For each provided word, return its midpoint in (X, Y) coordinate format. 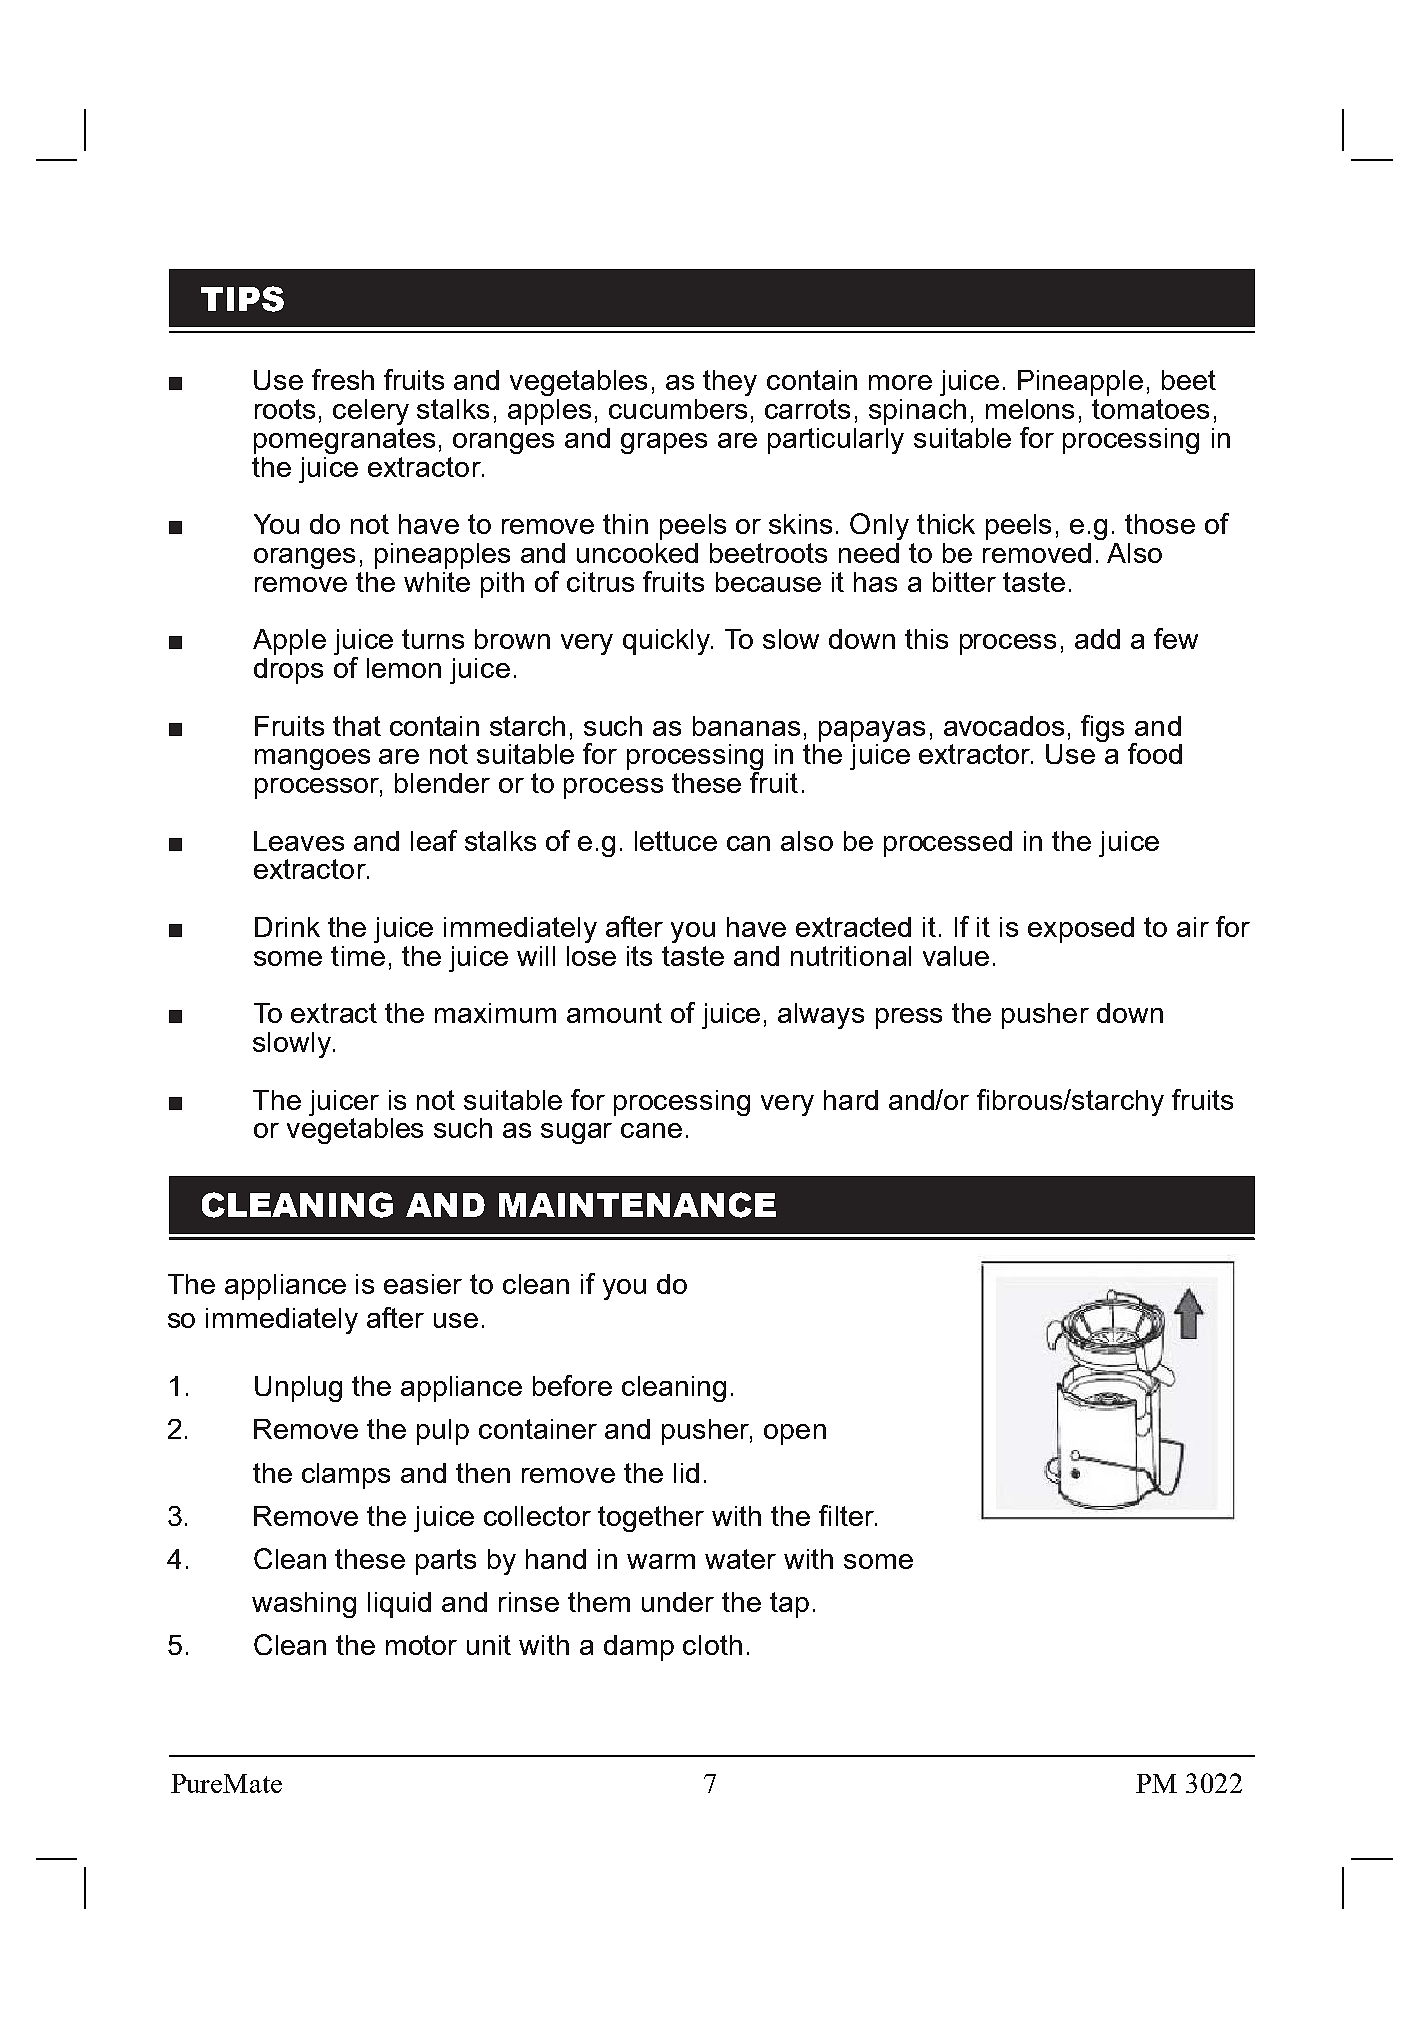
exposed (1081, 930)
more (900, 382)
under (678, 1602)
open (795, 1434)
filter (848, 1515)
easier (423, 1284)
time (358, 956)
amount (614, 1013)
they (730, 383)
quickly (668, 642)
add (1097, 639)
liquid (399, 1605)
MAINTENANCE (637, 1205)
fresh (343, 379)
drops (288, 671)
